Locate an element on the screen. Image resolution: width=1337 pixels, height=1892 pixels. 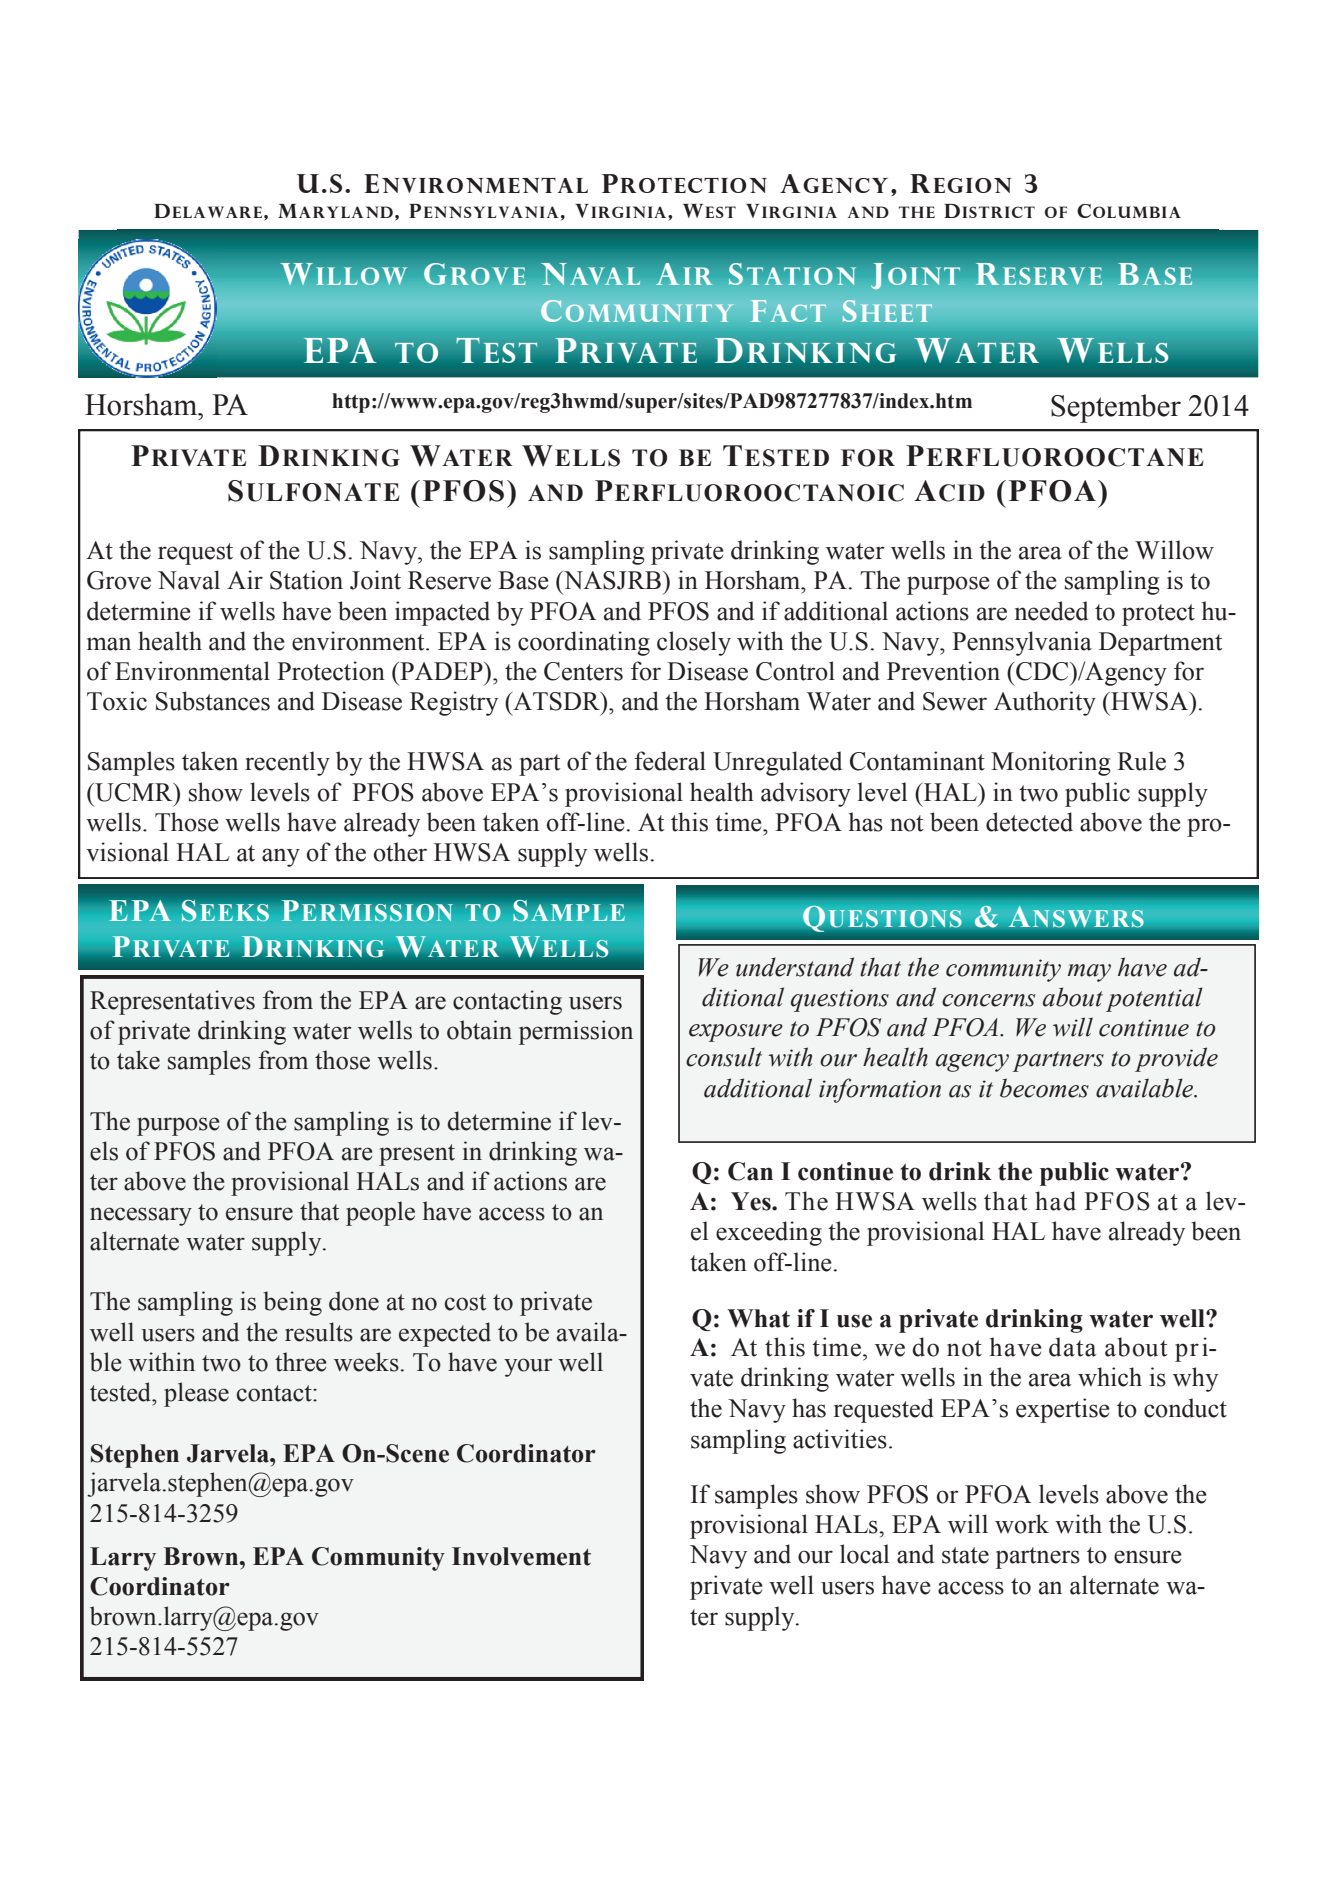
may is located at coordinates (1089, 973).
